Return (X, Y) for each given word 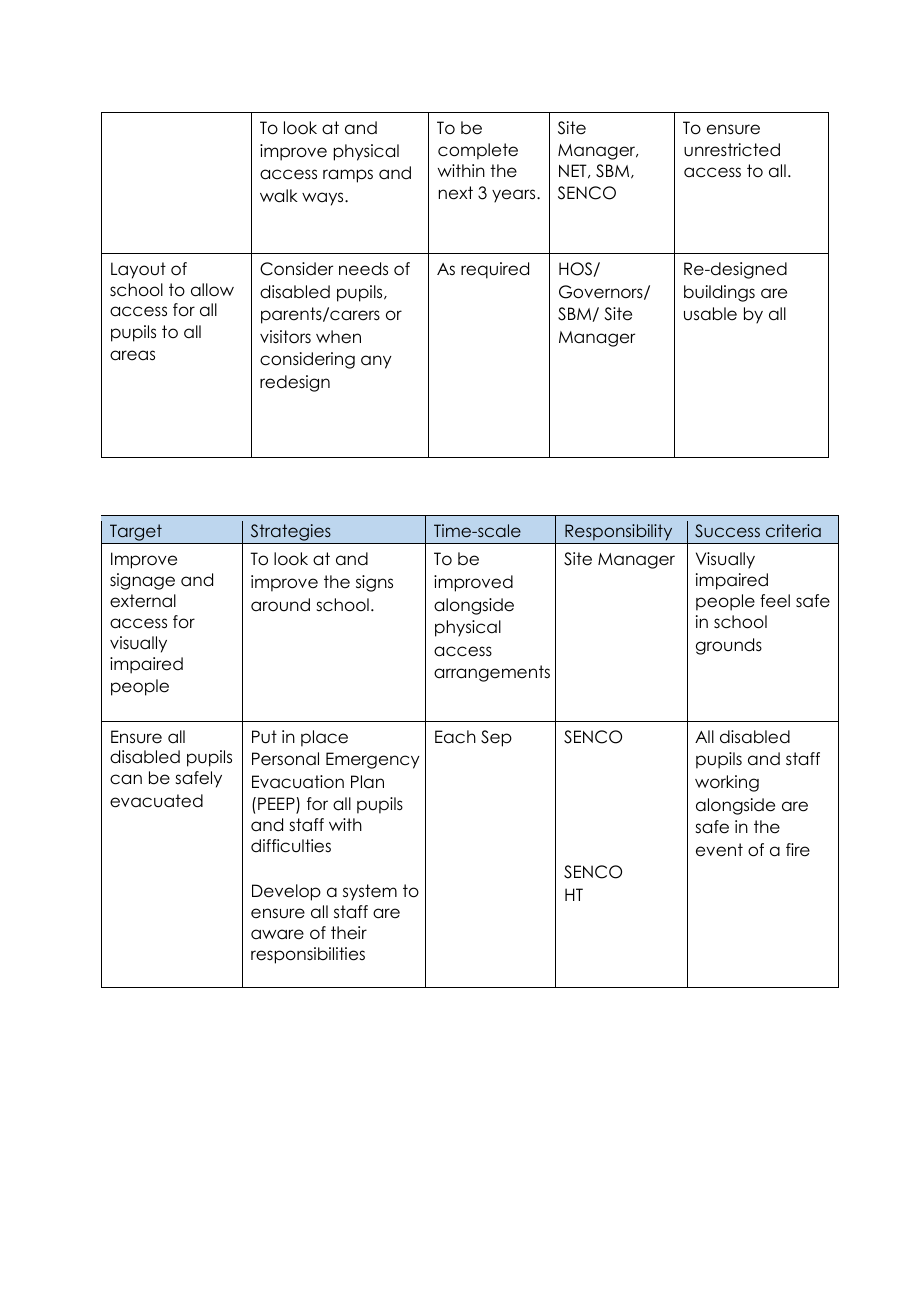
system (370, 892)
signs (374, 583)
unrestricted (732, 150)
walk (279, 196)
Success (727, 531)
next (456, 193)
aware (277, 934)
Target (136, 534)
